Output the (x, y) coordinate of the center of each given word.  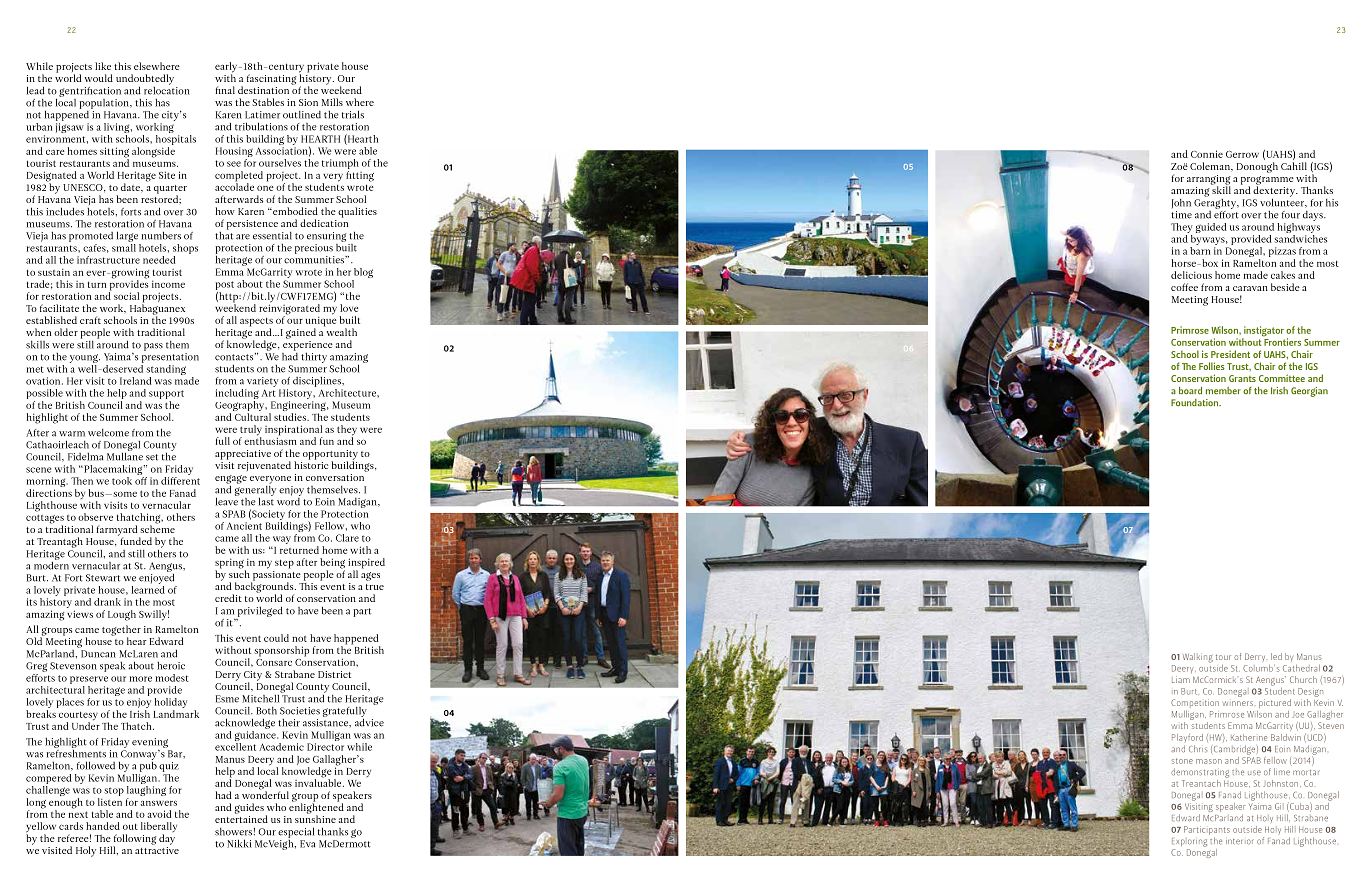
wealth (340, 331)
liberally (159, 828)
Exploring (1189, 842)
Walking (1198, 658)
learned (148, 588)
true (375, 587)
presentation (170, 358)
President (1230, 354)
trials (353, 114)
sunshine (315, 818)
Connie (1207, 154)
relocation (167, 89)
